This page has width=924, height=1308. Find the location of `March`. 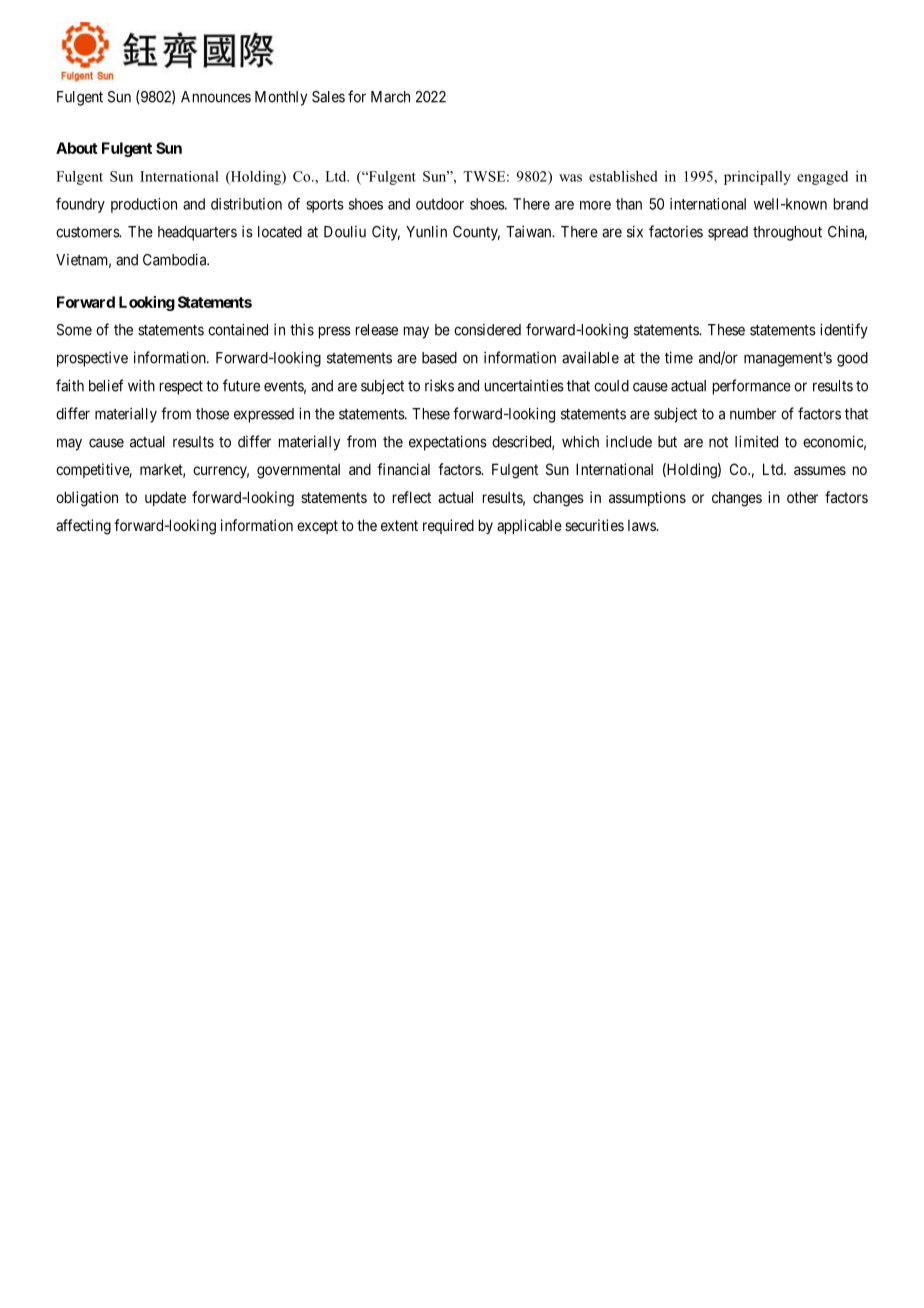

March is located at coordinates (390, 97).
